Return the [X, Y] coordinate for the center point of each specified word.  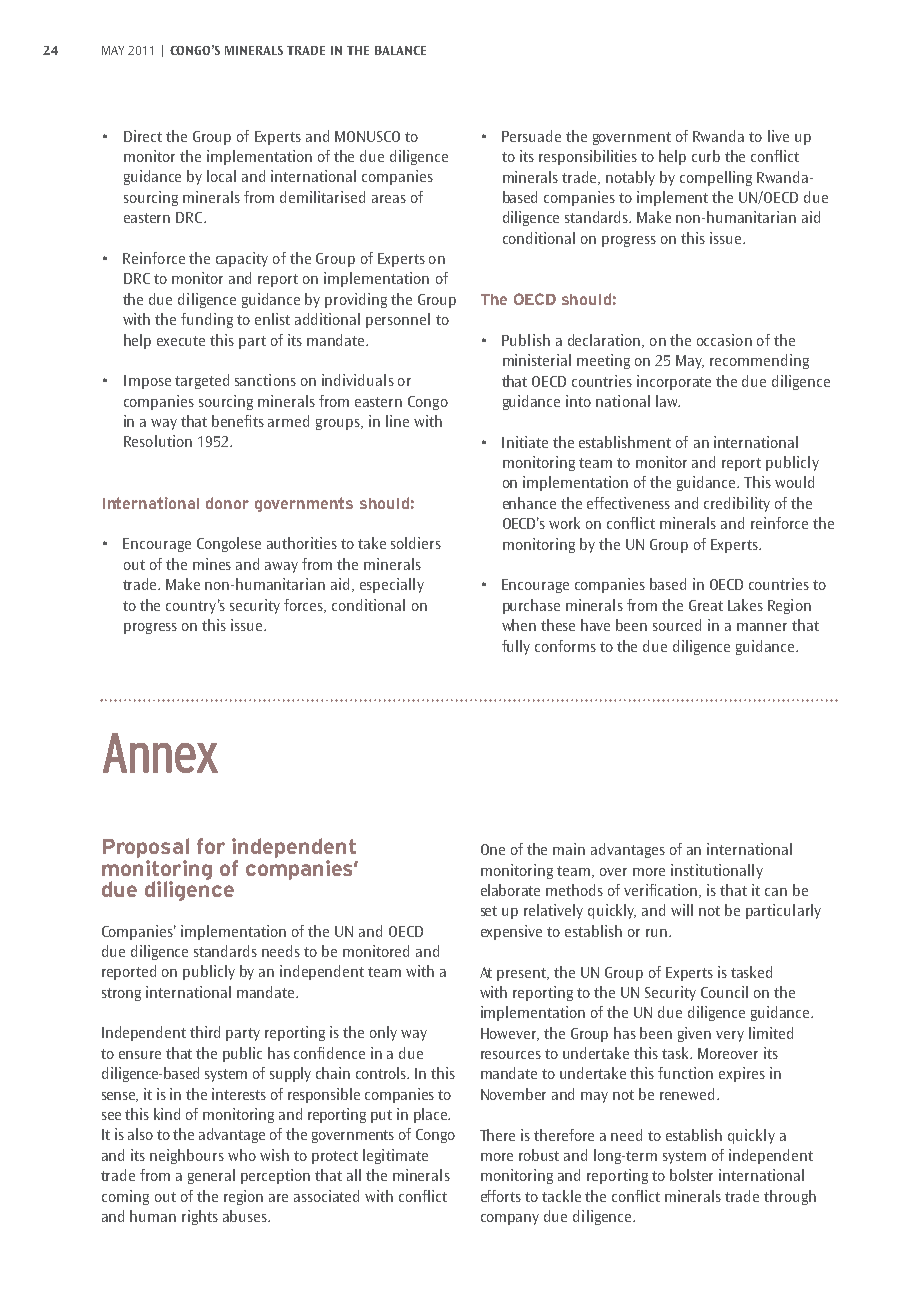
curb [706, 156]
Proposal [146, 849]
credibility [737, 504]
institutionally [717, 871]
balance [400, 50]
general [211, 1176]
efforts [501, 1196]
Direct [143, 136]
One [493, 849]
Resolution [158, 441]
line [397, 421]
